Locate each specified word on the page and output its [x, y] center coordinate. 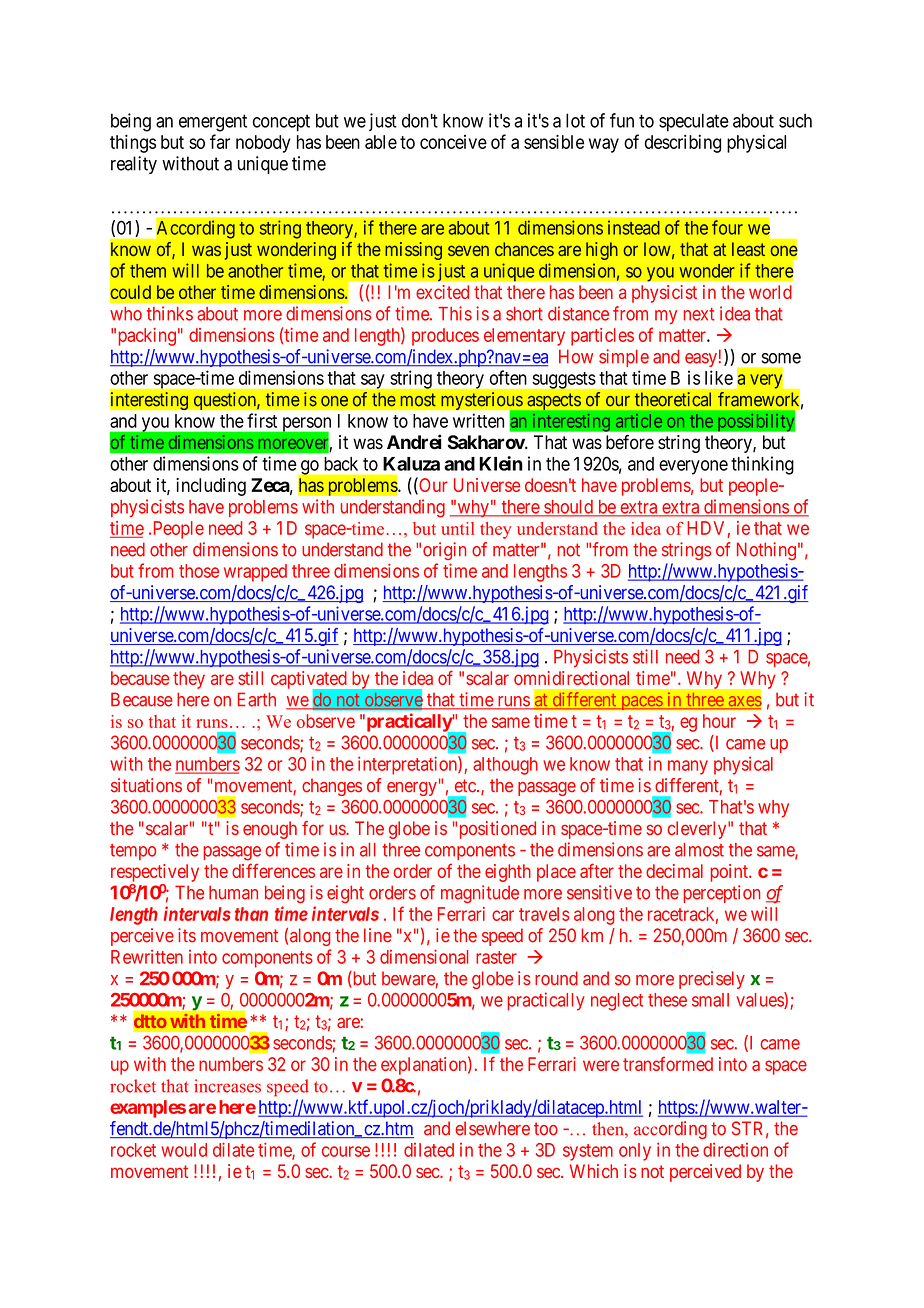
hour [719, 721]
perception [722, 894]
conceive [453, 142]
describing [683, 144]
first [262, 420]
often [508, 377]
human [233, 892]
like [719, 377]
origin [444, 551]
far [220, 141]
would [184, 1150]
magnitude [480, 894]
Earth [257, 699]
